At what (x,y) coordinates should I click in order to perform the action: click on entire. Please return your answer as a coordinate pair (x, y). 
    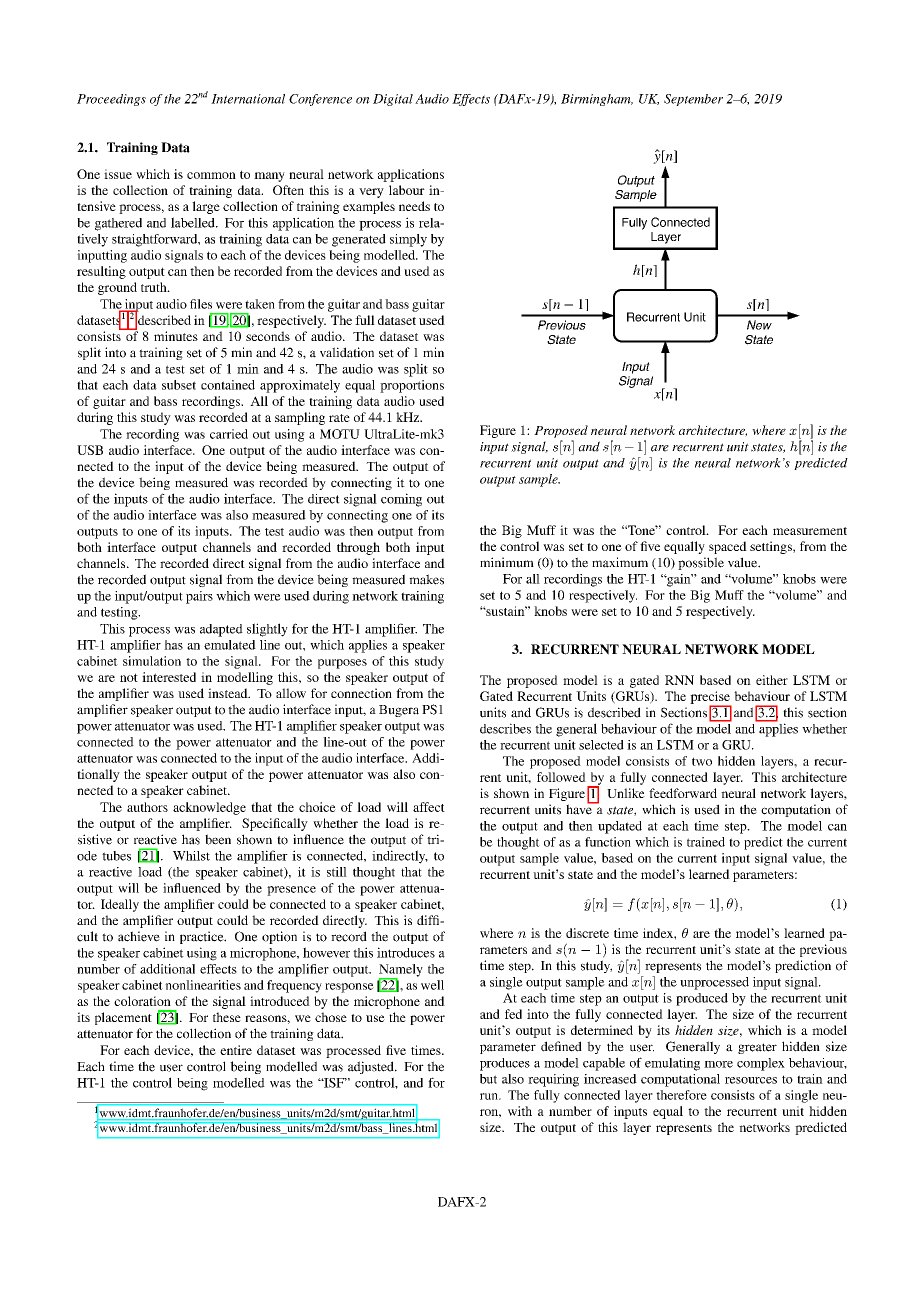
    Looking at the image, I should click on (236, 1050).
